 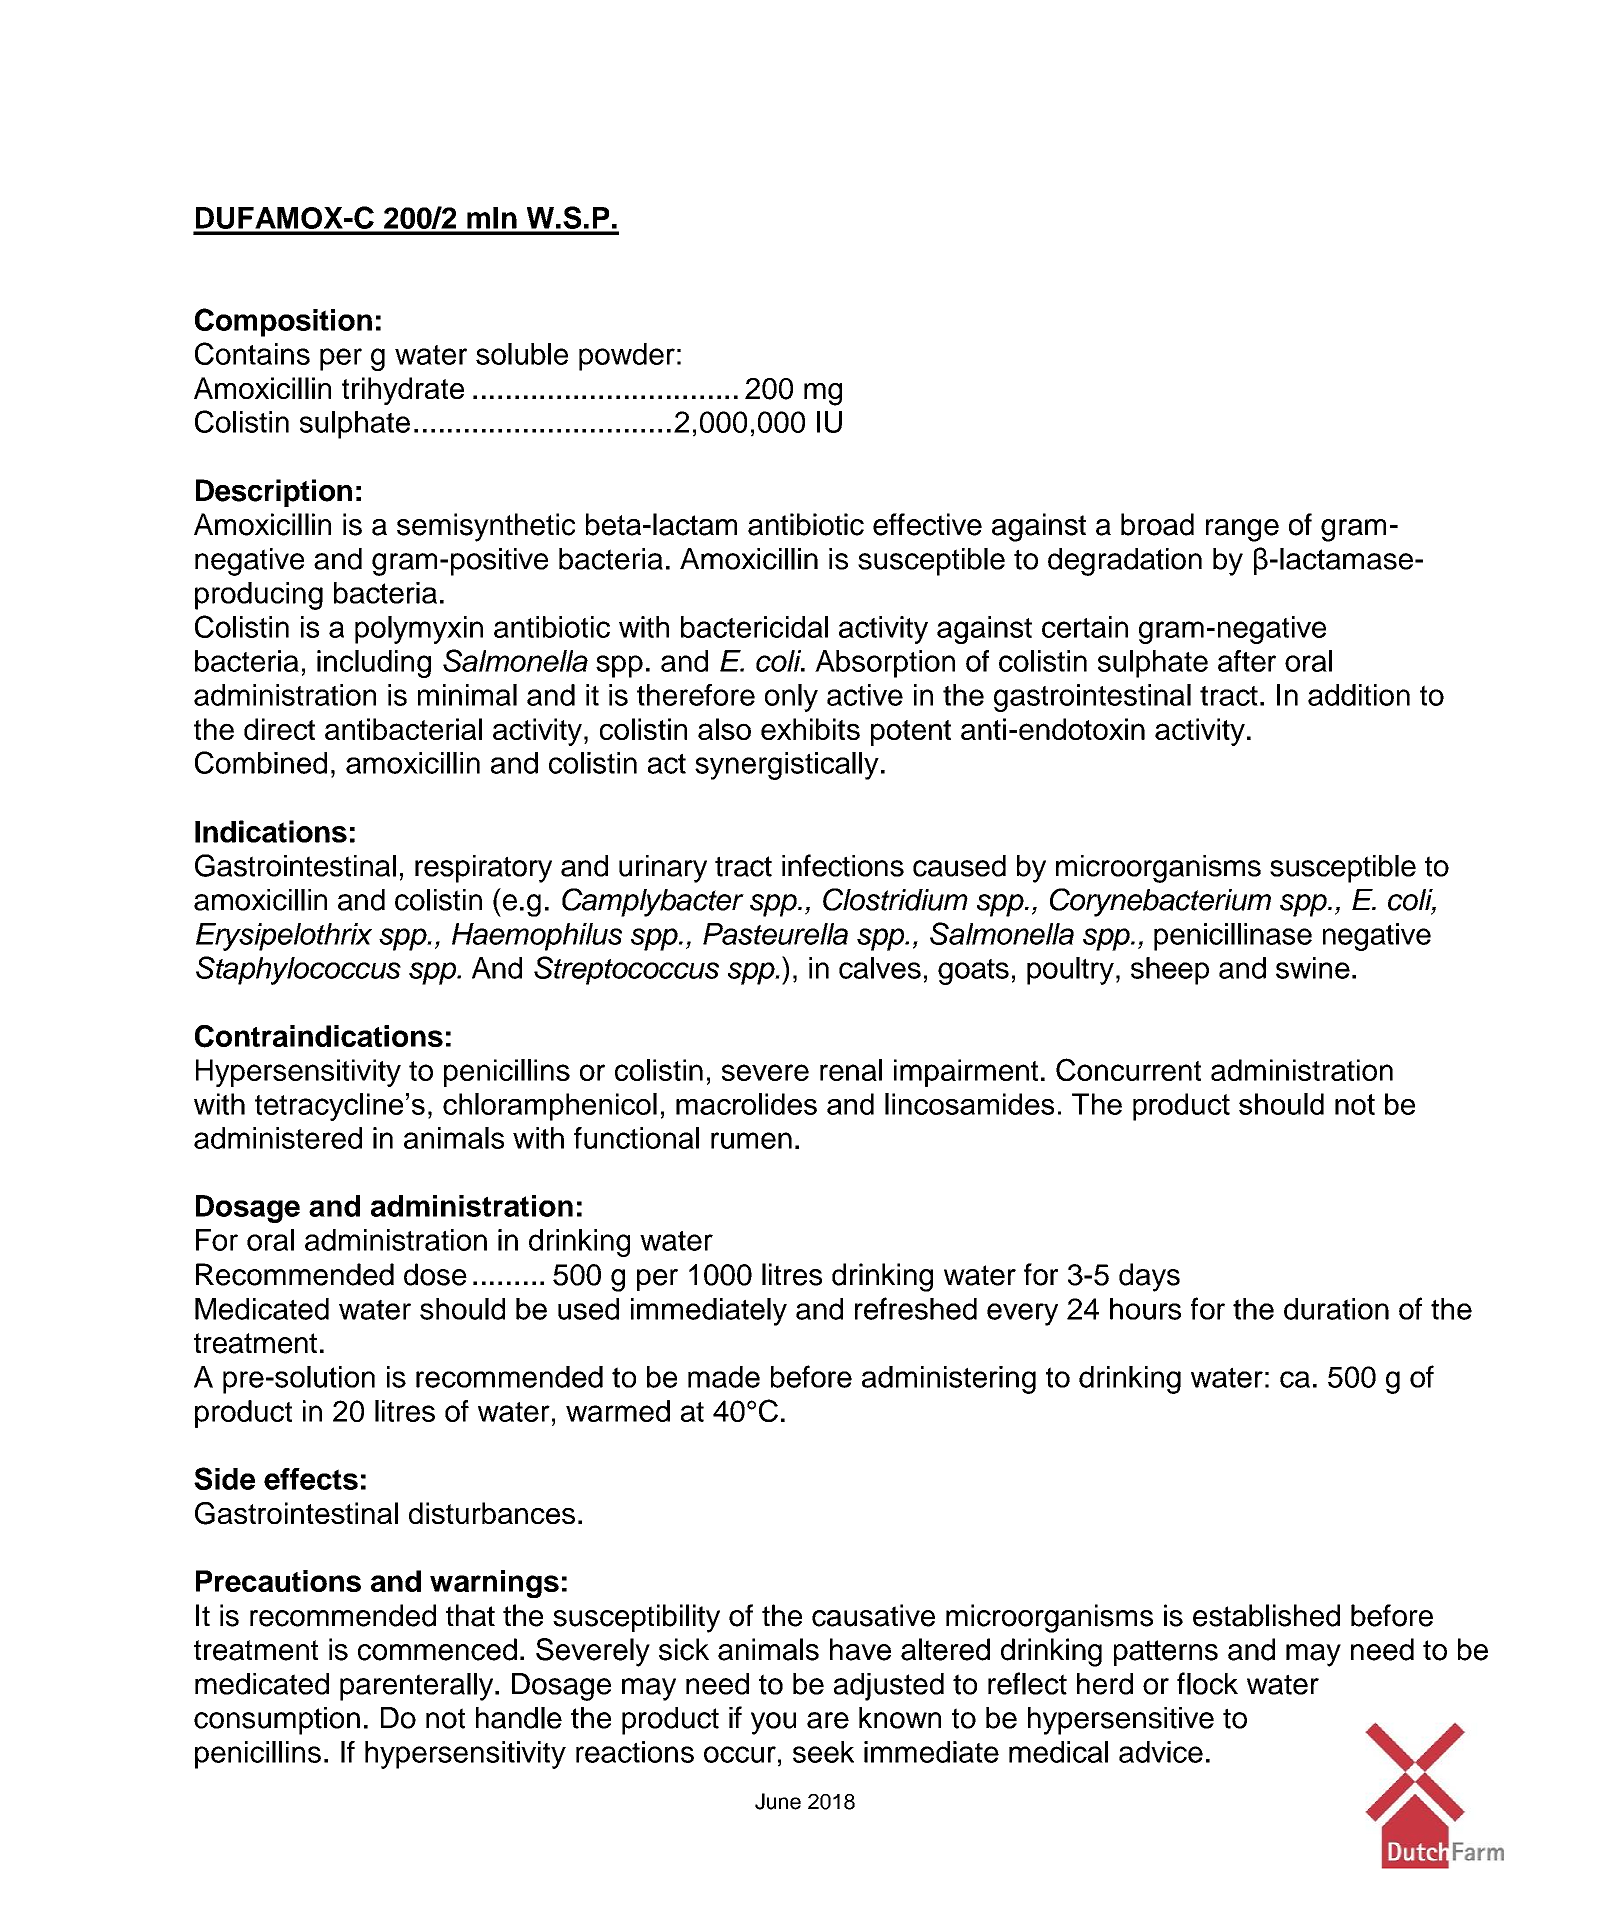 I want to click on consumption, so click(x=277, y=1721).
